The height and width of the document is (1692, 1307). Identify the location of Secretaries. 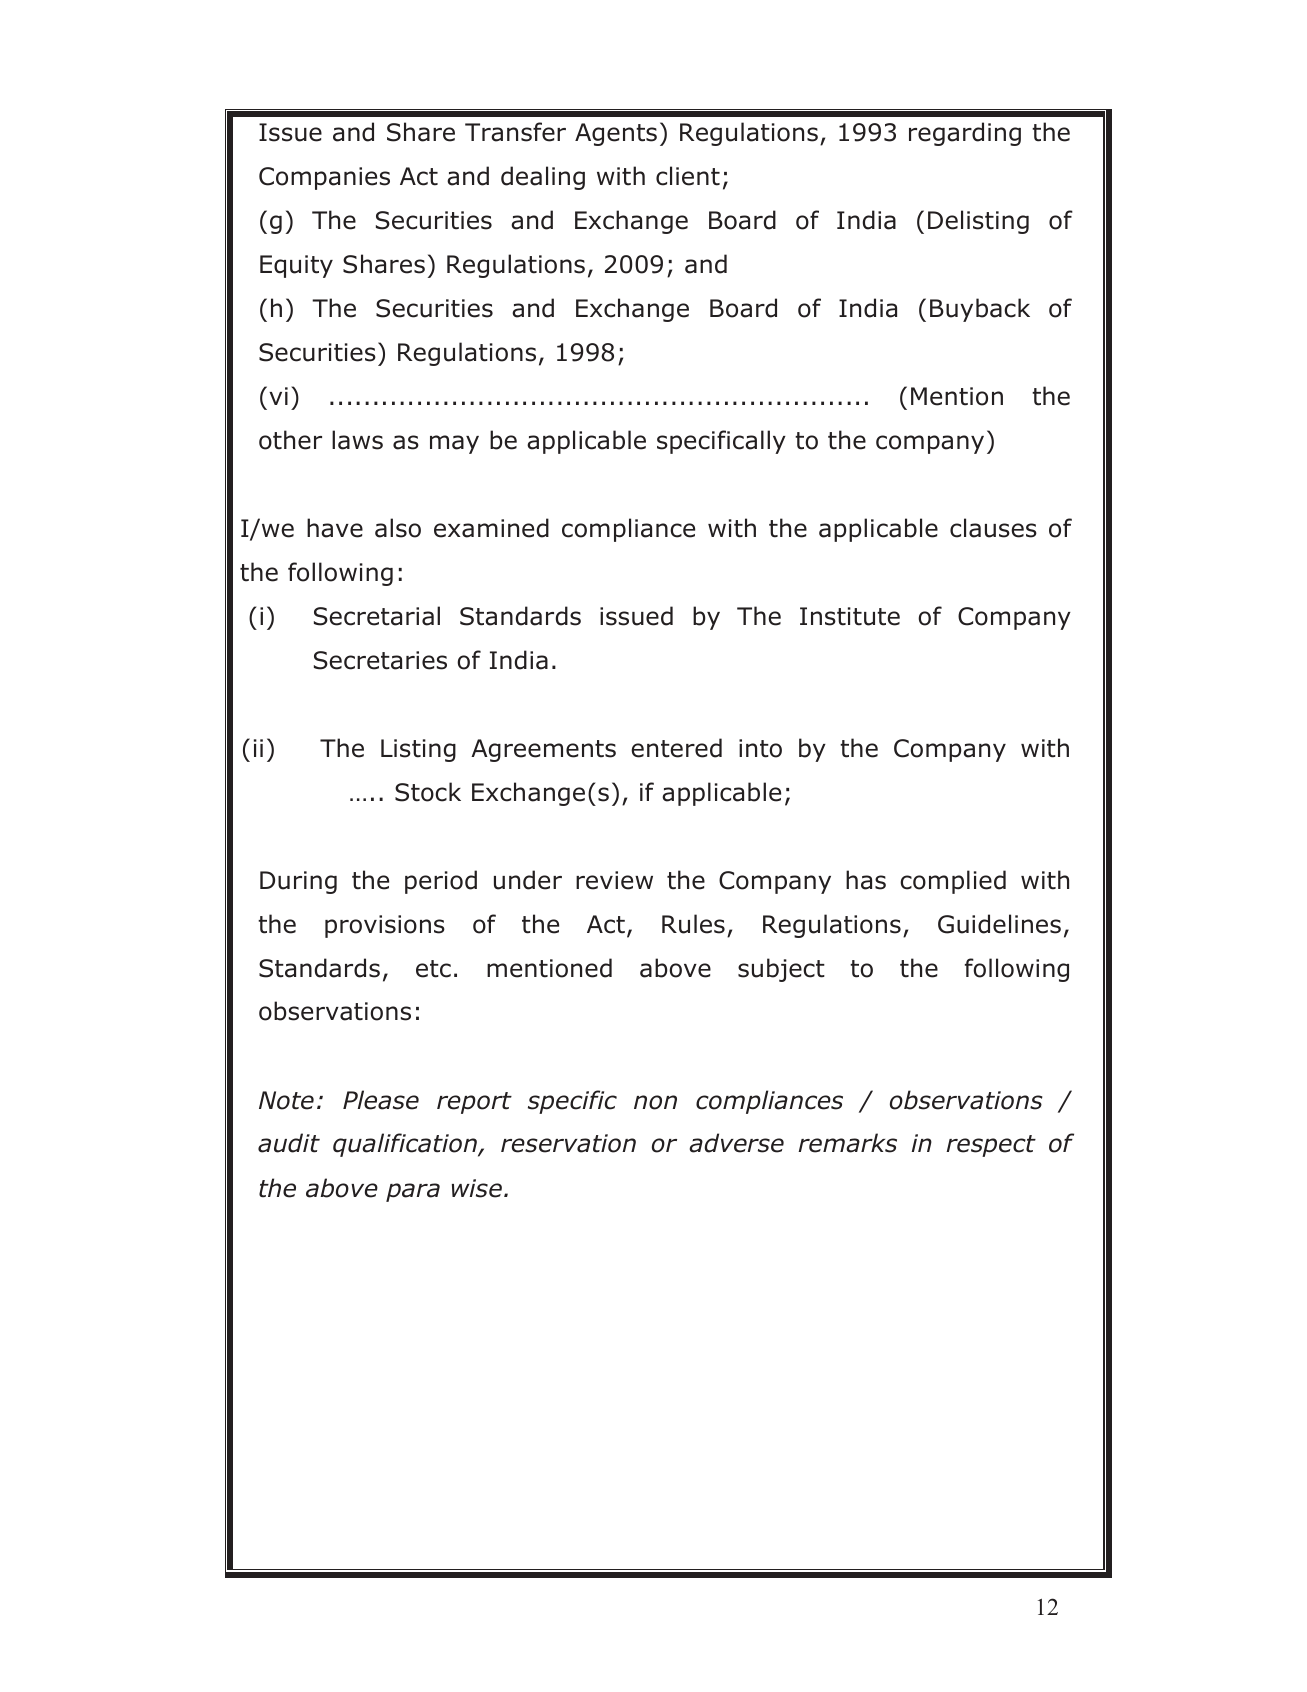
(380, 660).
